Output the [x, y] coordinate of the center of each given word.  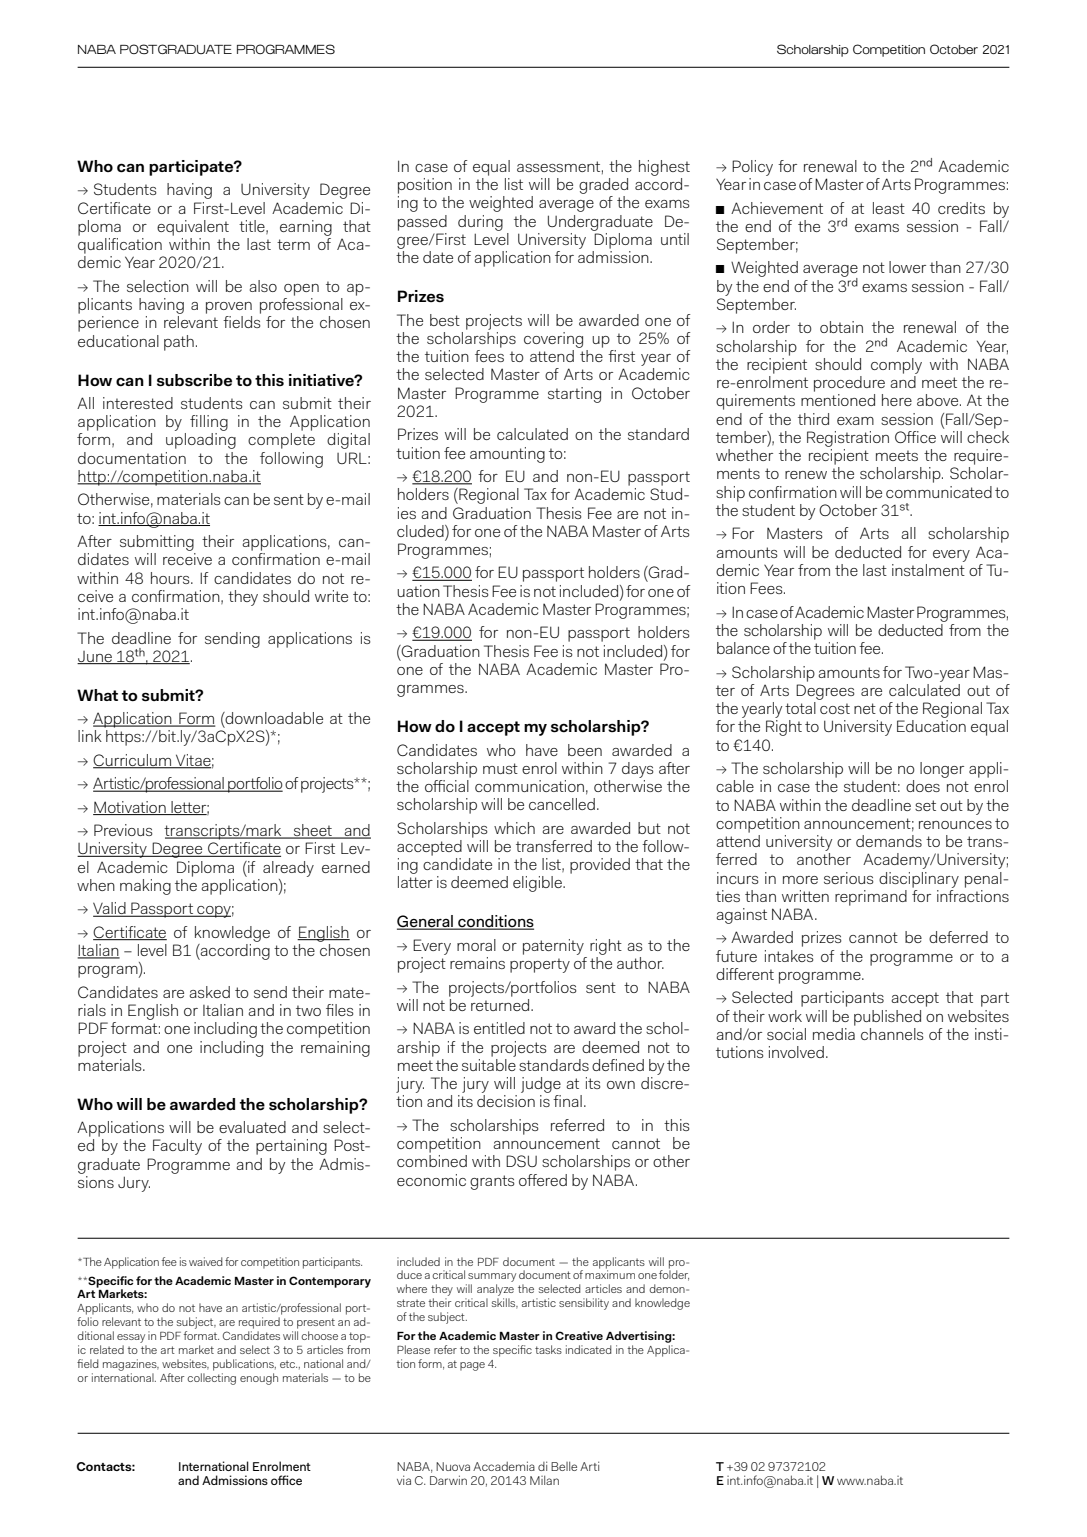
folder [674, 1274]
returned [501, 1003]
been [585, 750]
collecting [211, 1379]
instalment [928, 568]
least [889, 208]
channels [892, 1034]
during [480, 223]
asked [210, 992]
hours [171, 578]
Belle [564, 1466]
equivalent [193, 228]
